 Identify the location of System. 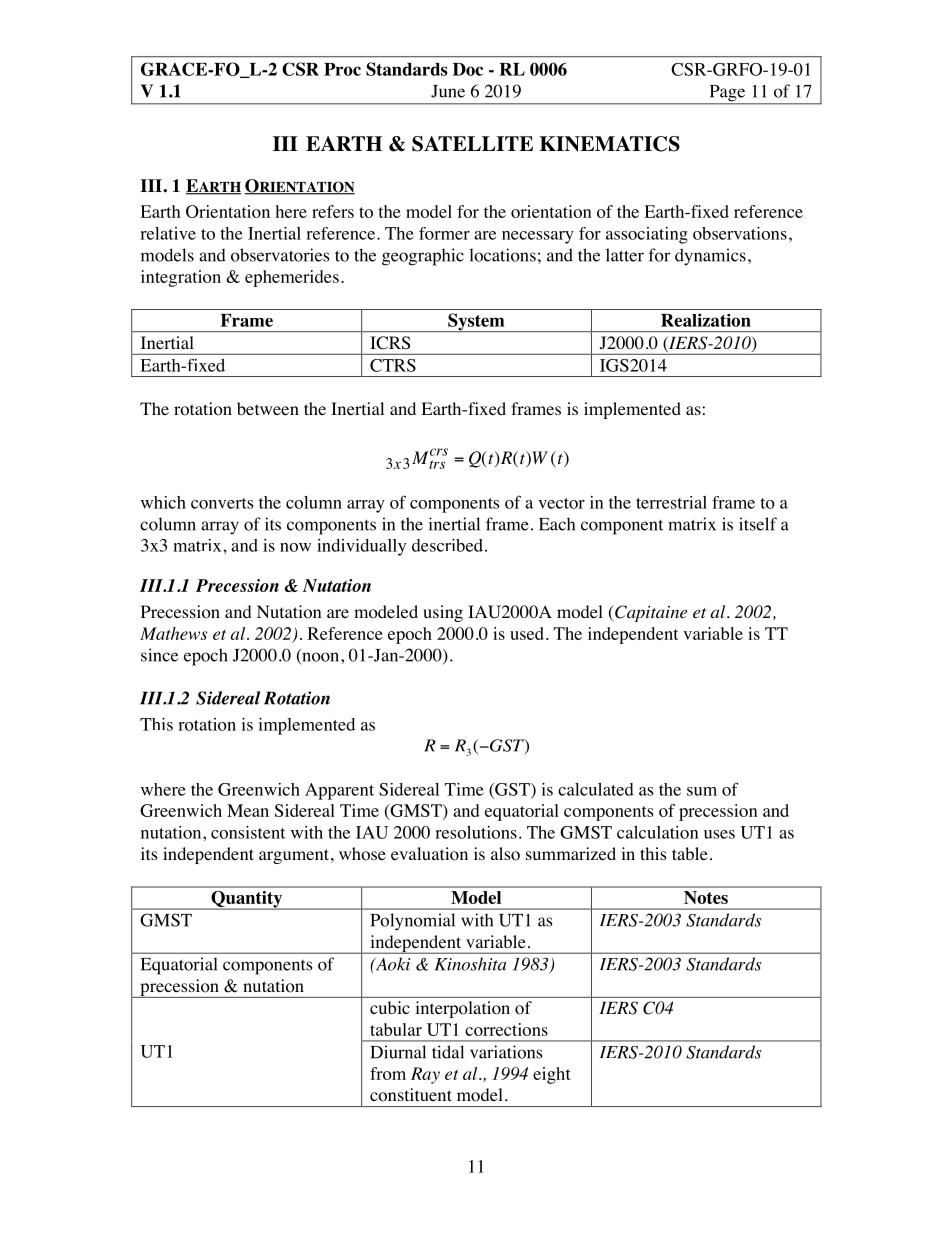
(476, 322).
